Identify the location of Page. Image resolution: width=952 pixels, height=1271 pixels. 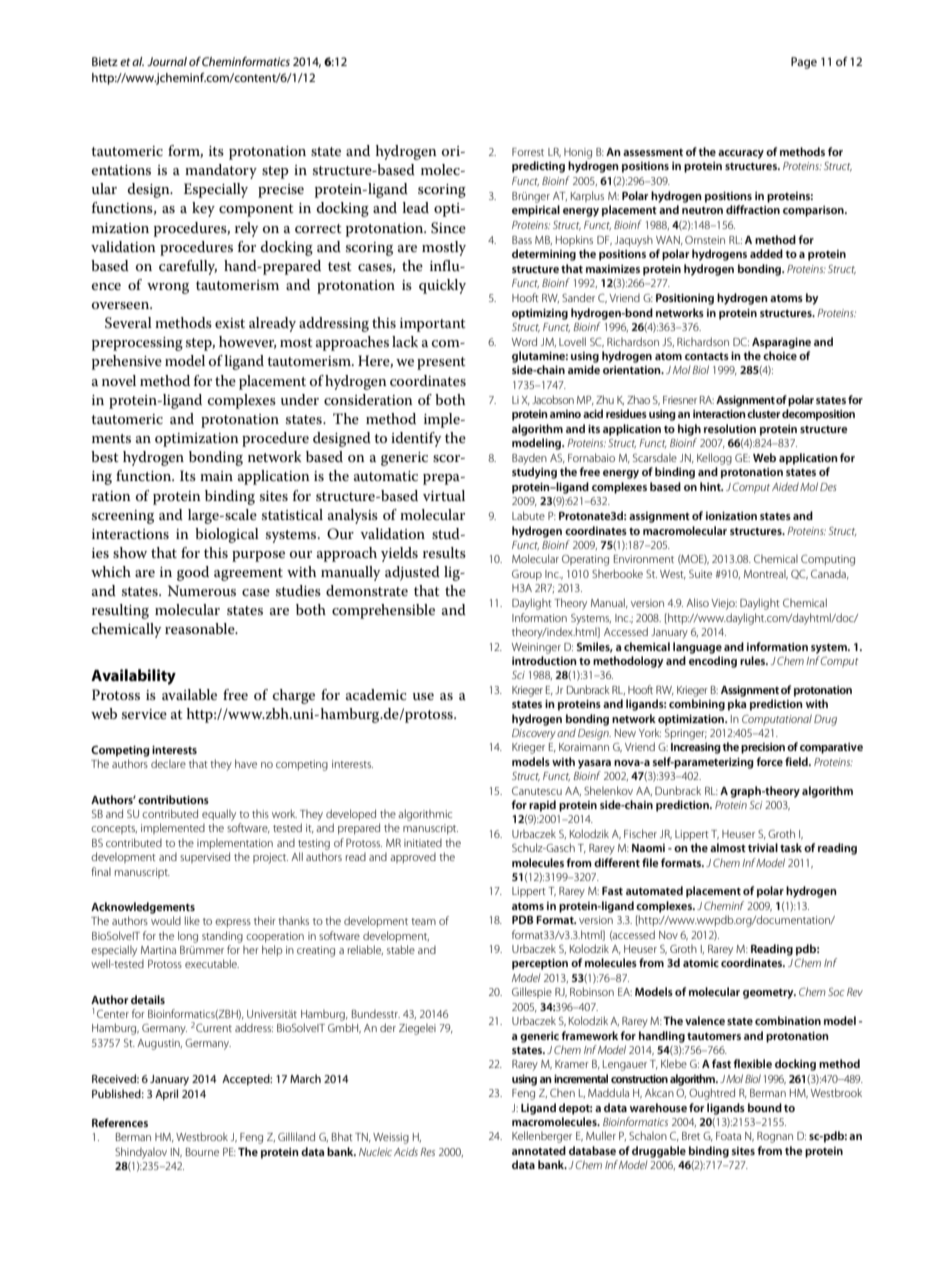
(804, 63).
